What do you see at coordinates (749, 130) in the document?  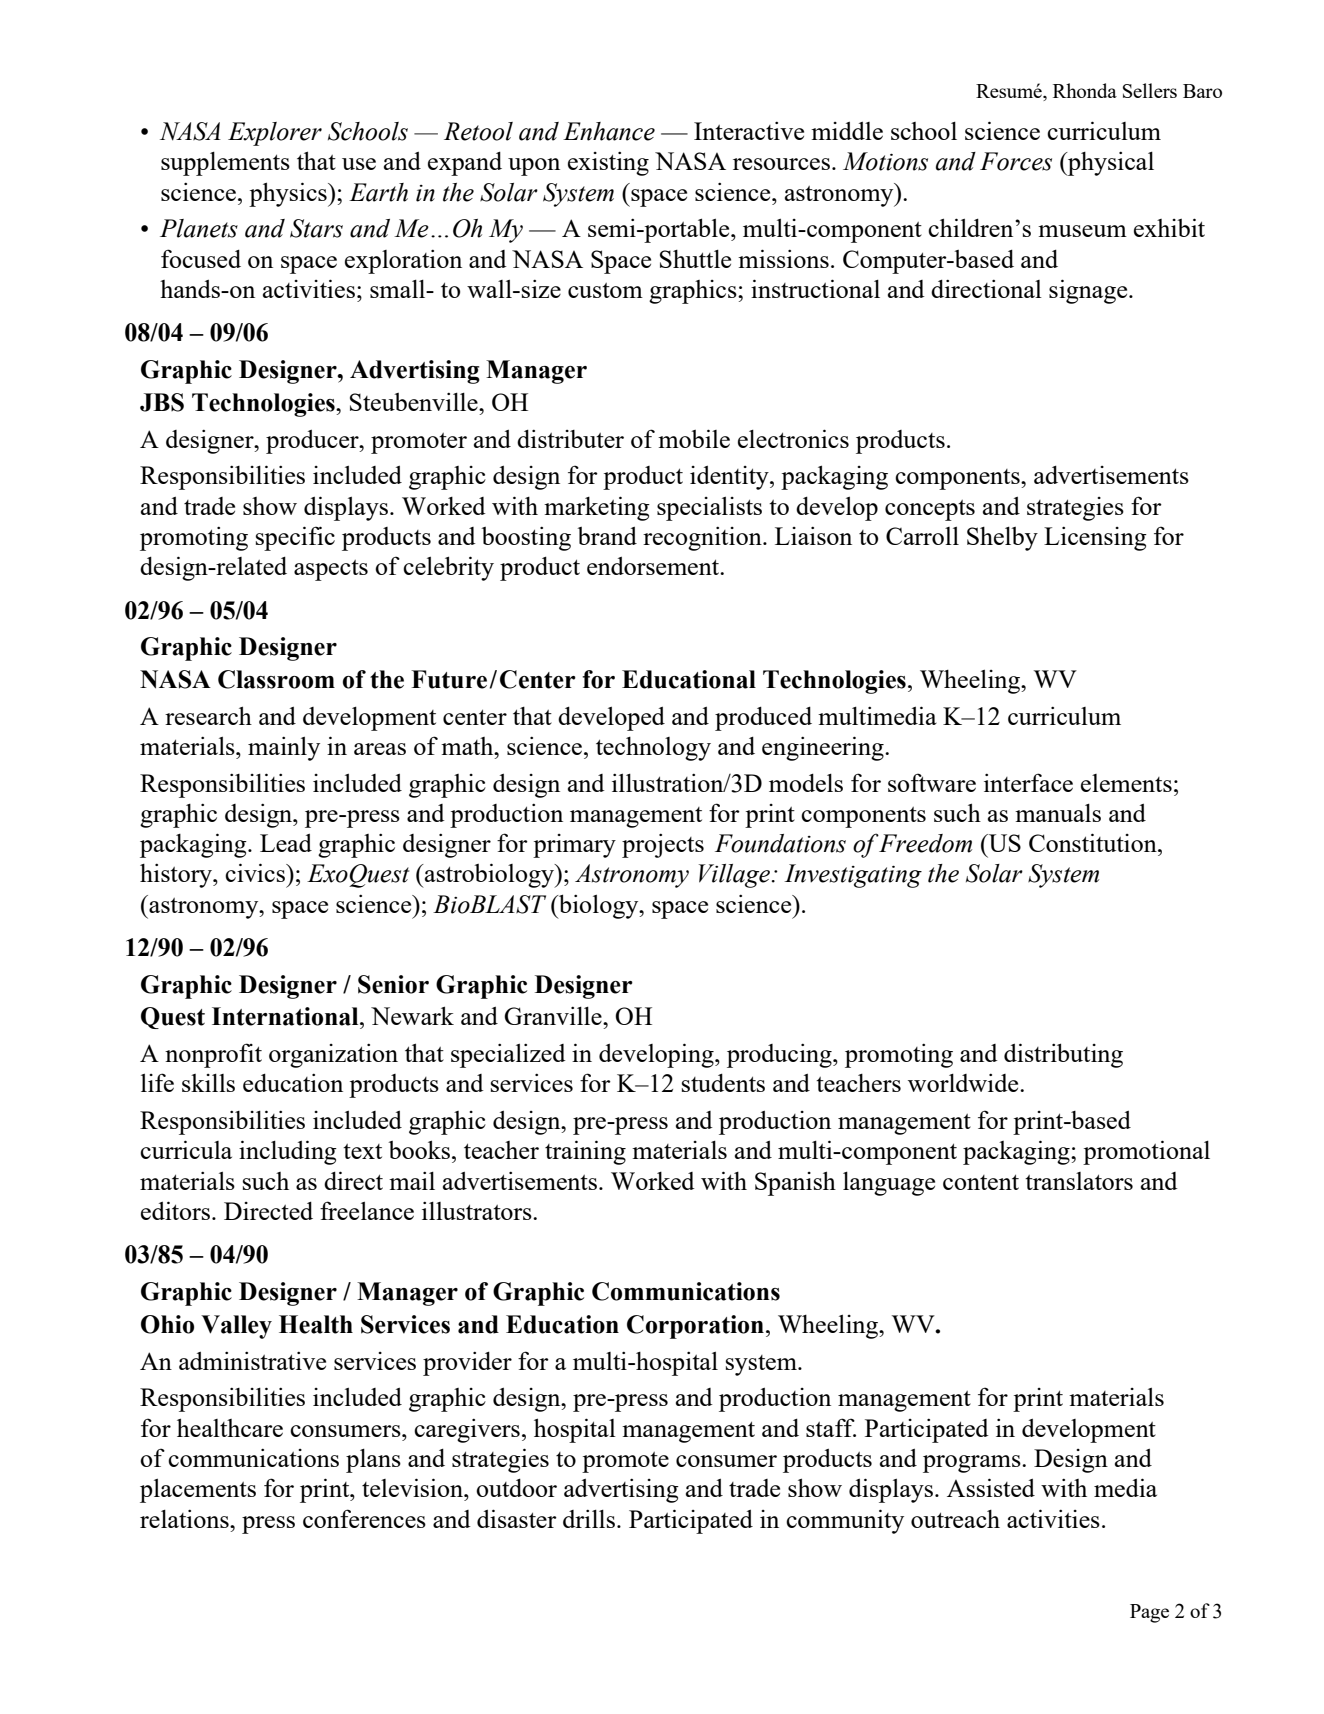 I see `Interactive` at bounding box center [749, 130].
